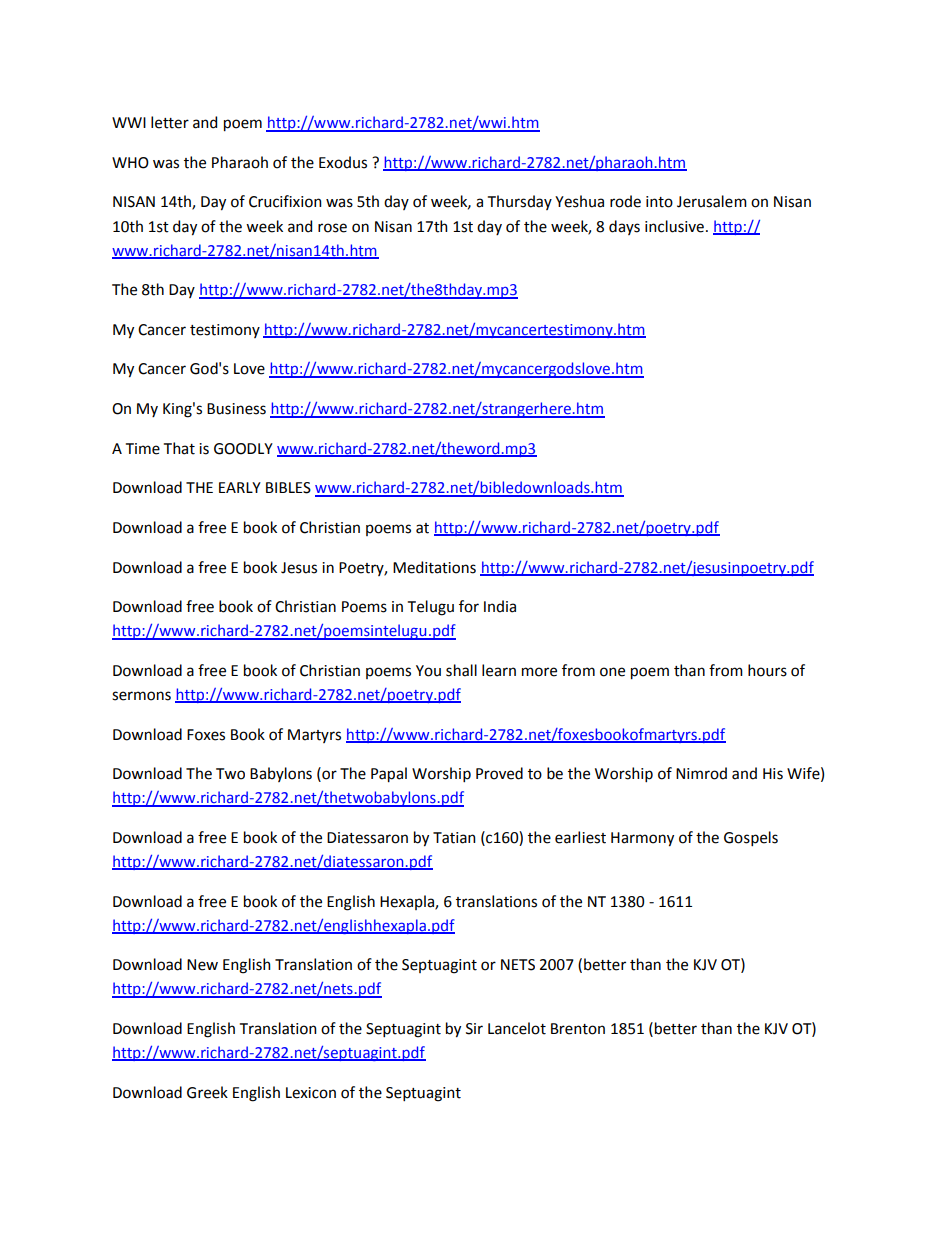  I want to click on Greek, so click(207, 1092).
